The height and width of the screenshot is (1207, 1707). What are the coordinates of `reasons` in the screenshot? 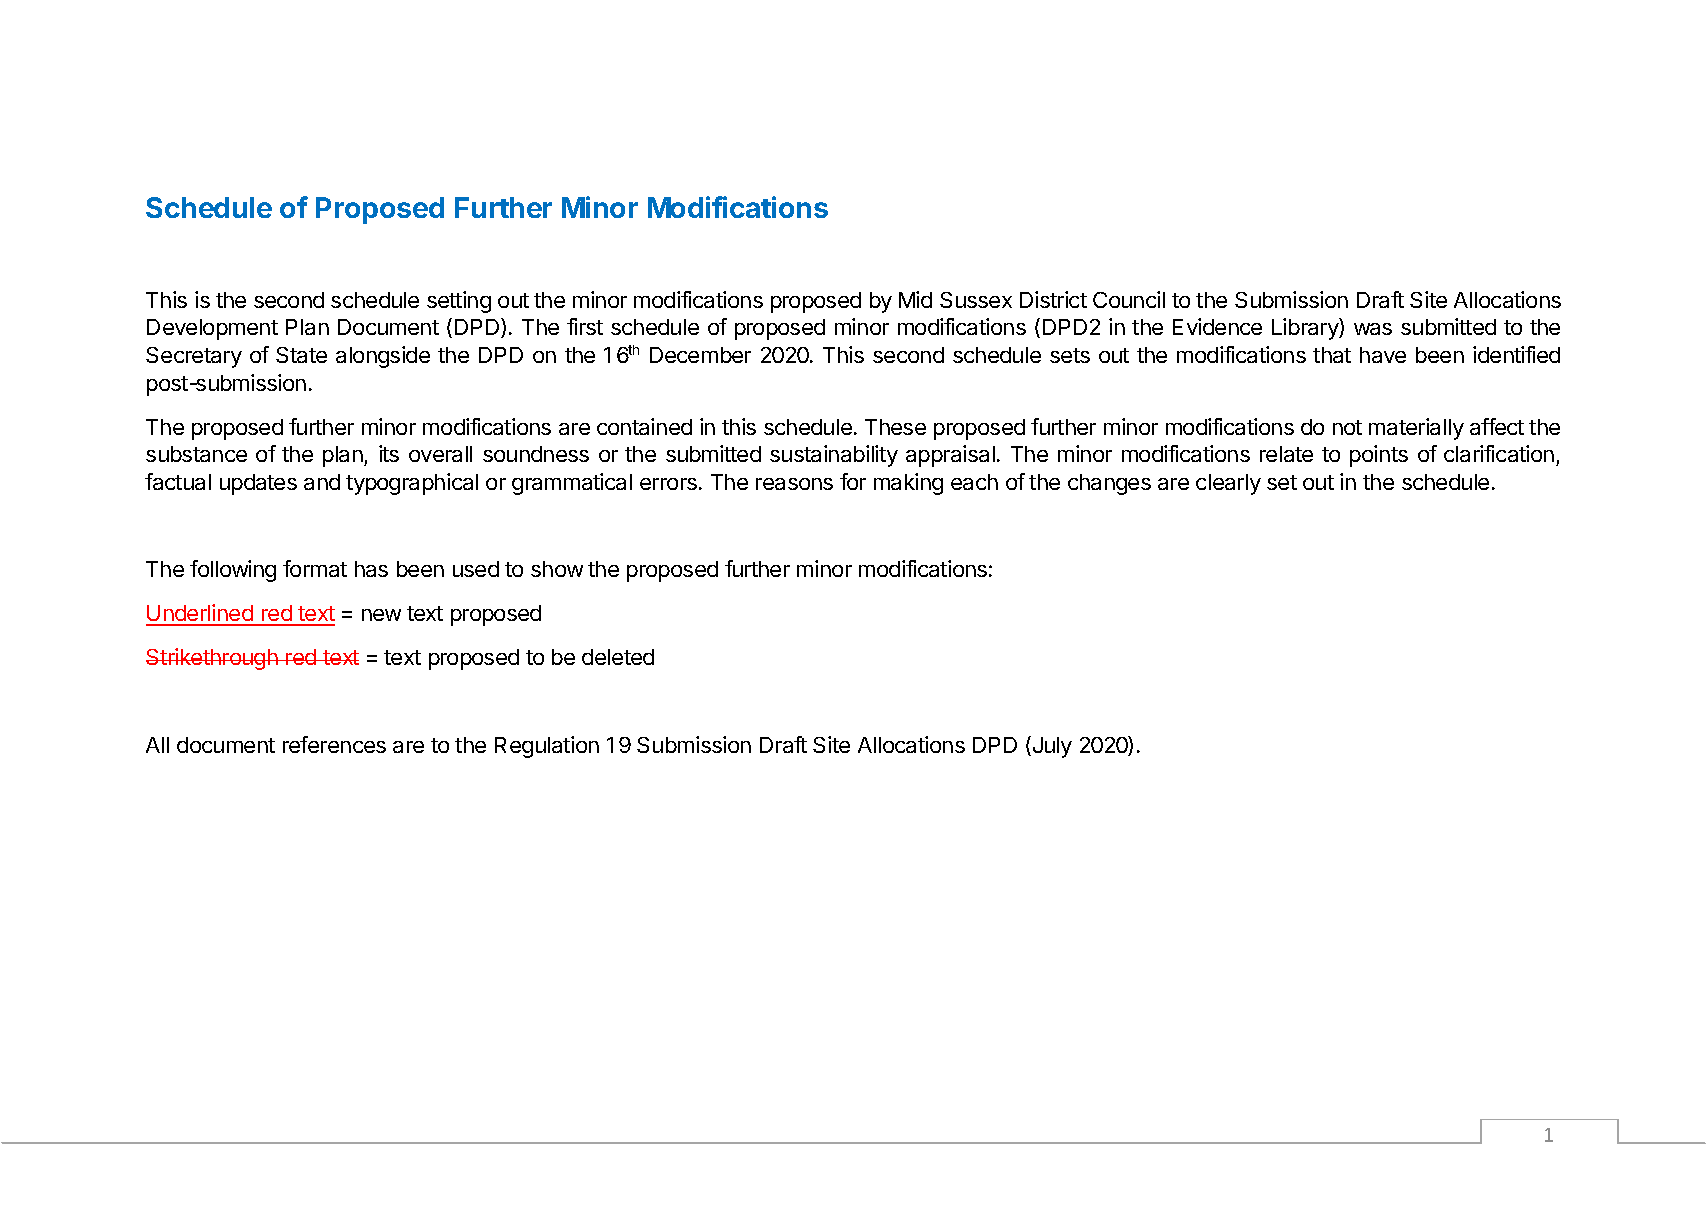 It's located at (794, 484).
